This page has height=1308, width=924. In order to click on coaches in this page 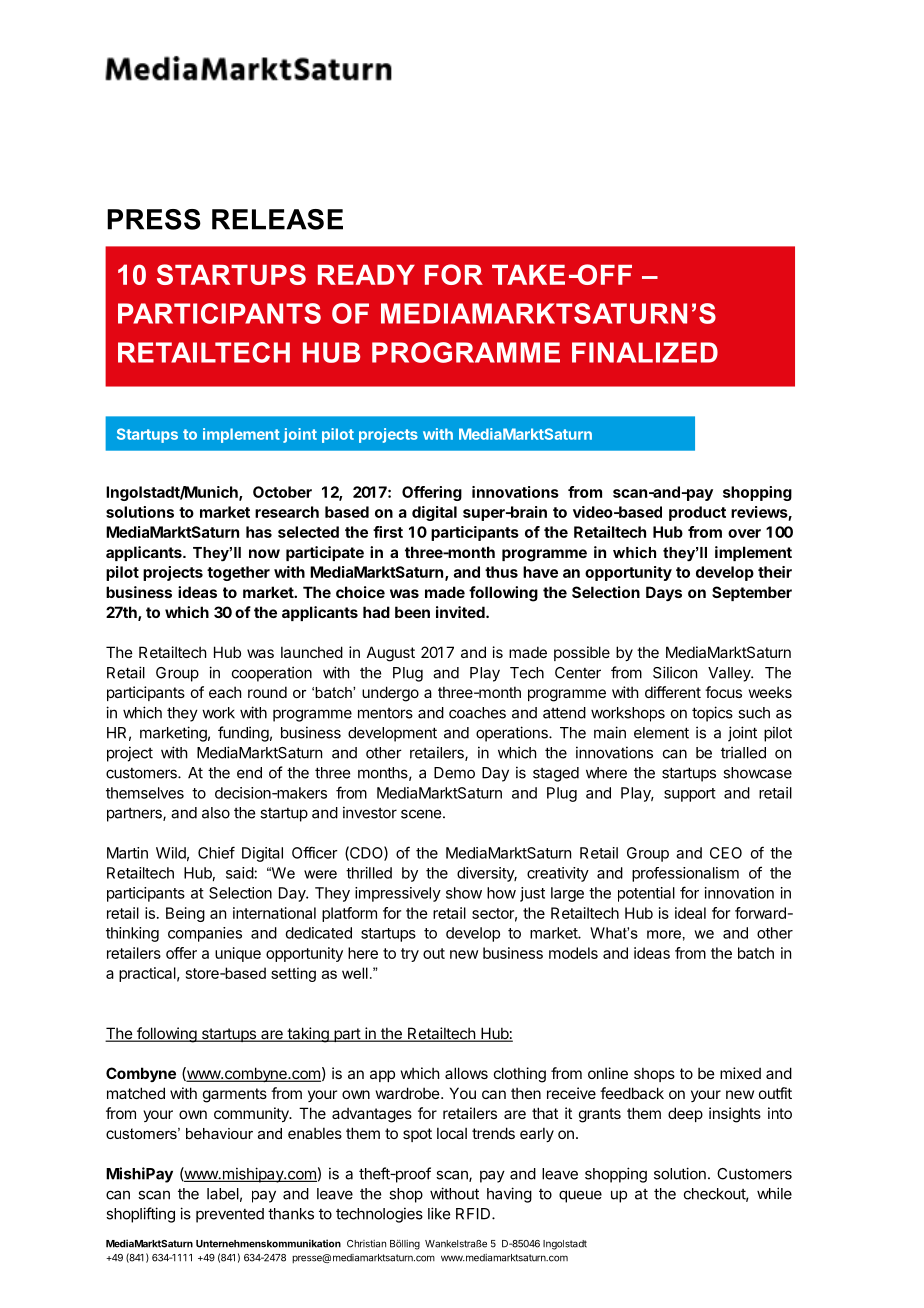, I will do `click(477, 713)`.
